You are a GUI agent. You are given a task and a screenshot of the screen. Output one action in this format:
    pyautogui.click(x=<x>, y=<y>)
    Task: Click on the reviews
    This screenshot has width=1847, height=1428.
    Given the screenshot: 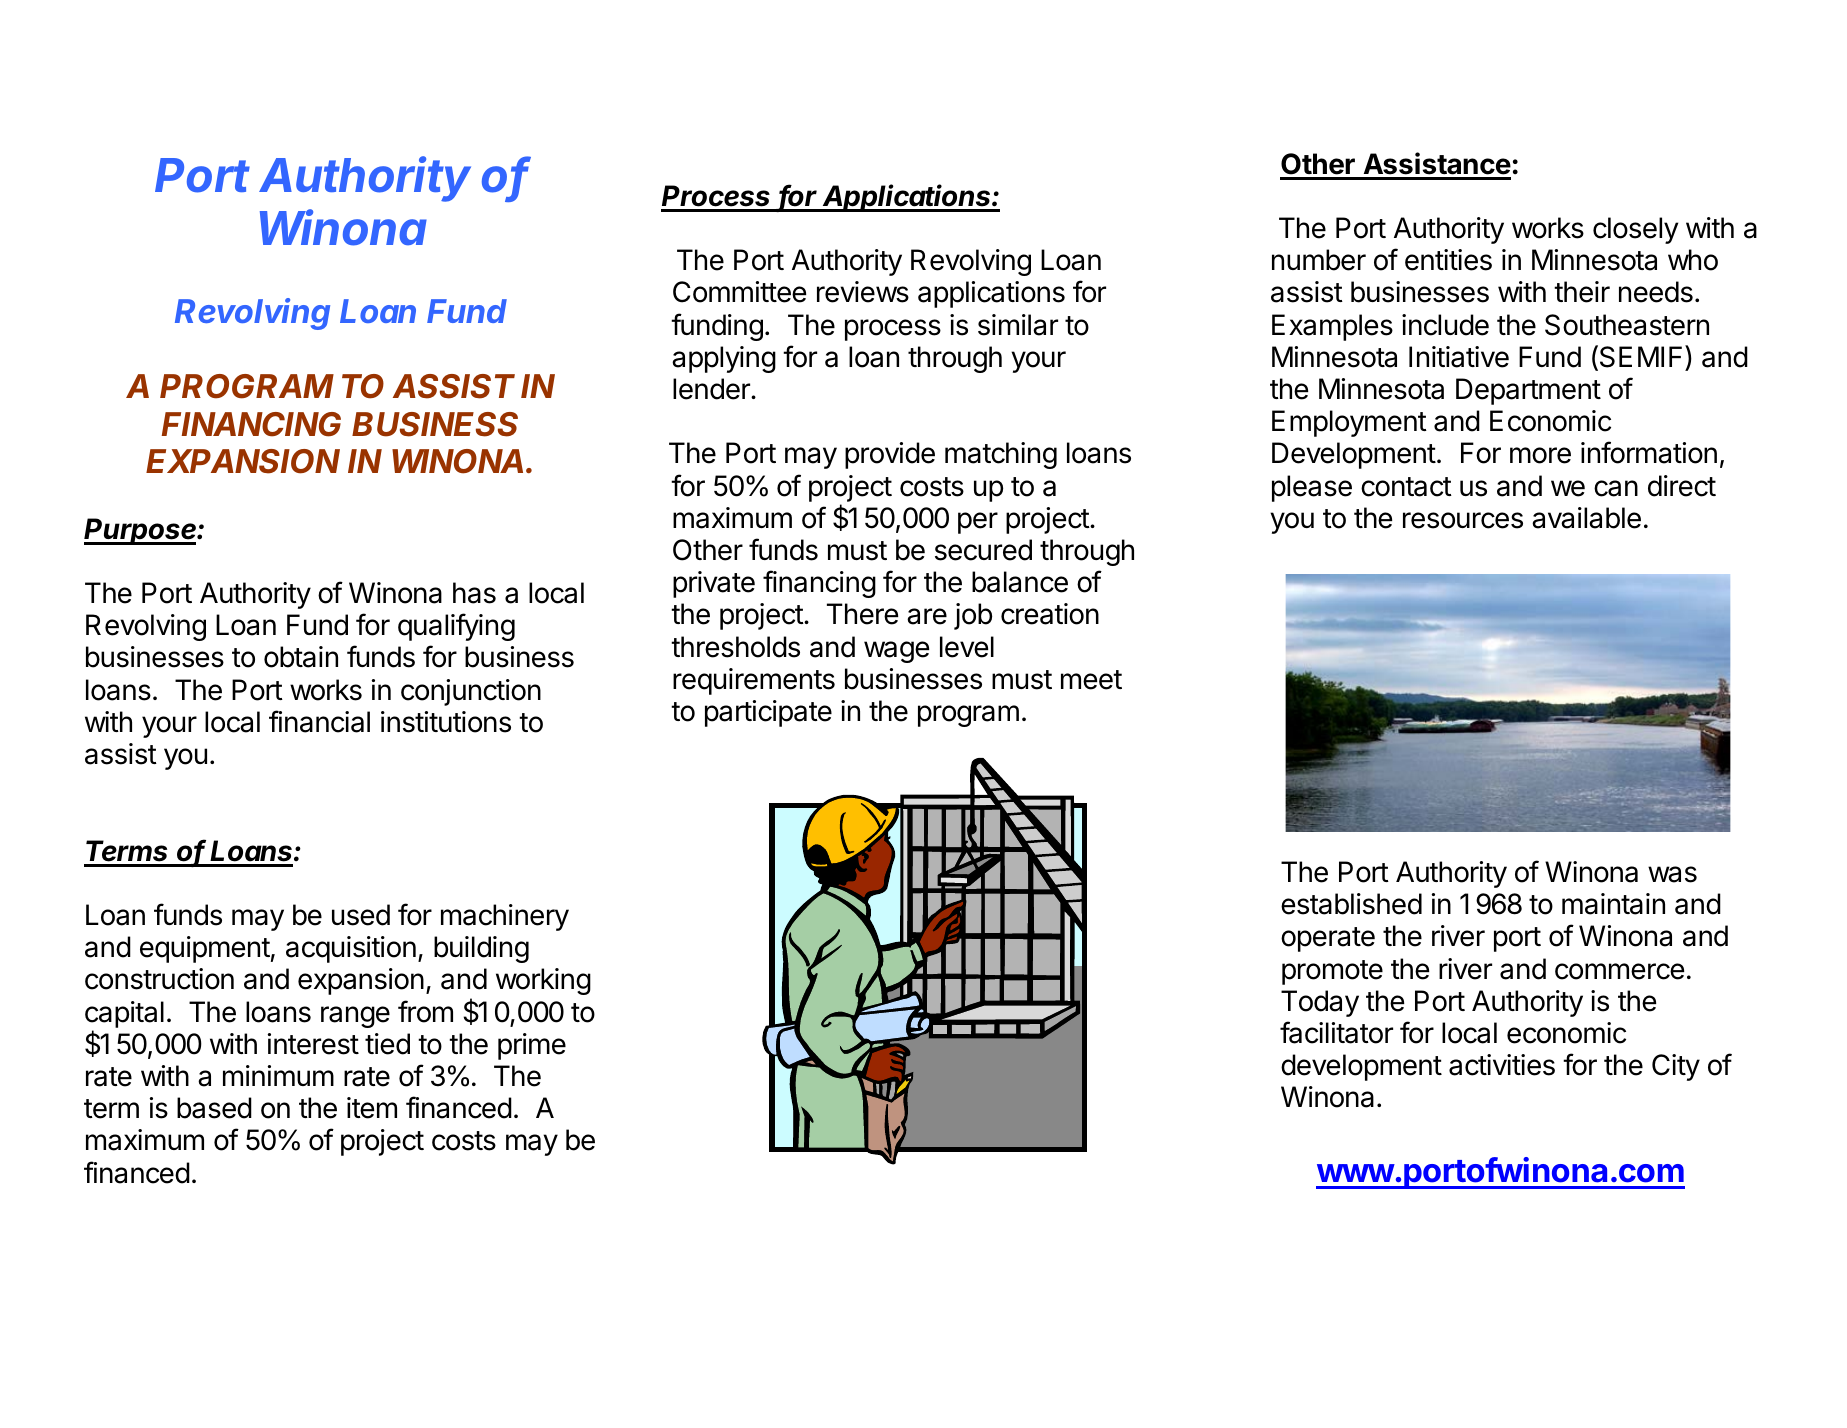 What is the action you would take?
    pyautogui.click(x=863, y=292)
